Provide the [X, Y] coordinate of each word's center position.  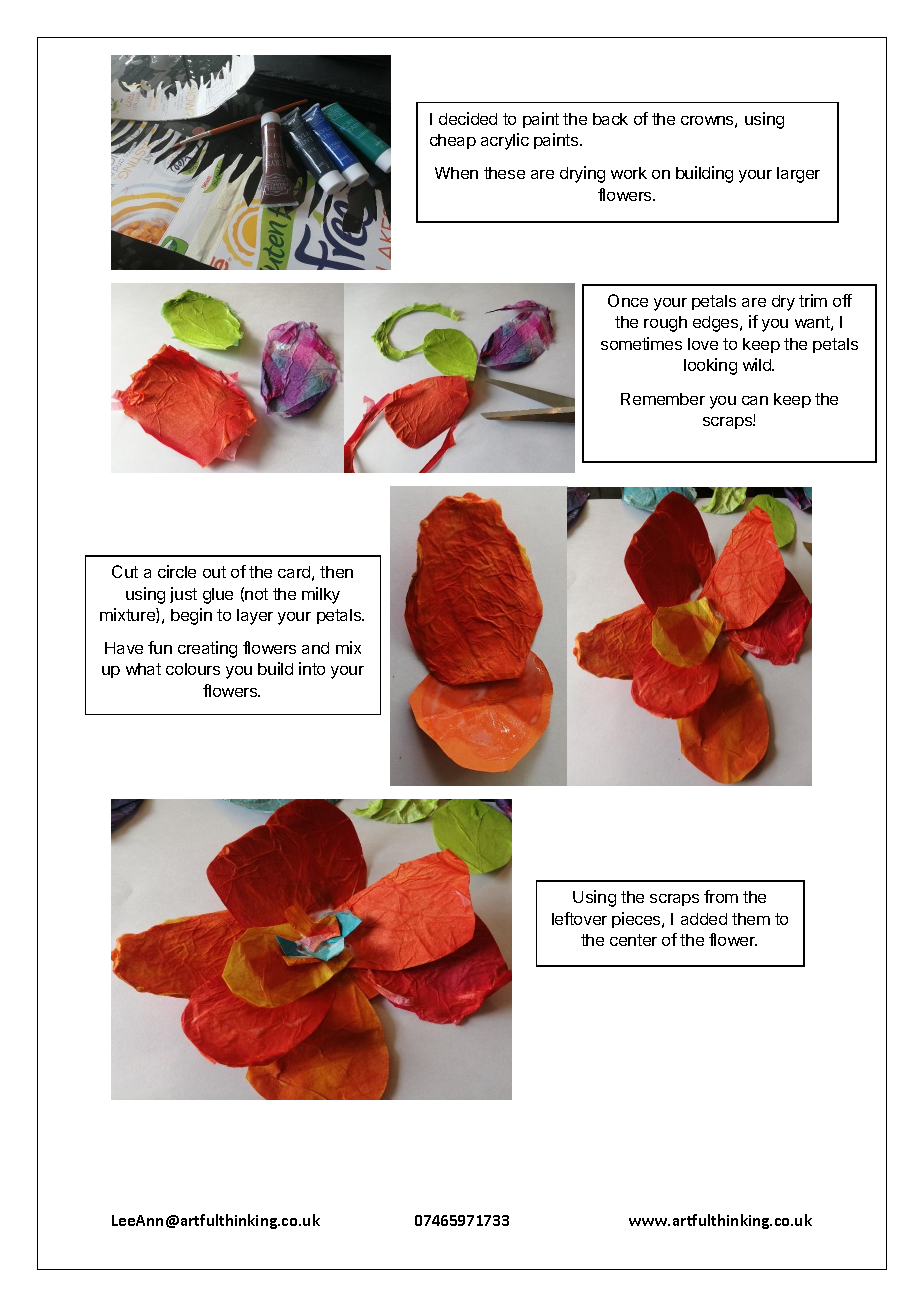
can [755, 400]
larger [798, 175]
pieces [637, 920]
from [721, 896]
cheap [453, 141]
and [315, 648]
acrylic [505, 141]
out [214, 572]
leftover [579, 918]
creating [207, 649]
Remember [663, 399]
